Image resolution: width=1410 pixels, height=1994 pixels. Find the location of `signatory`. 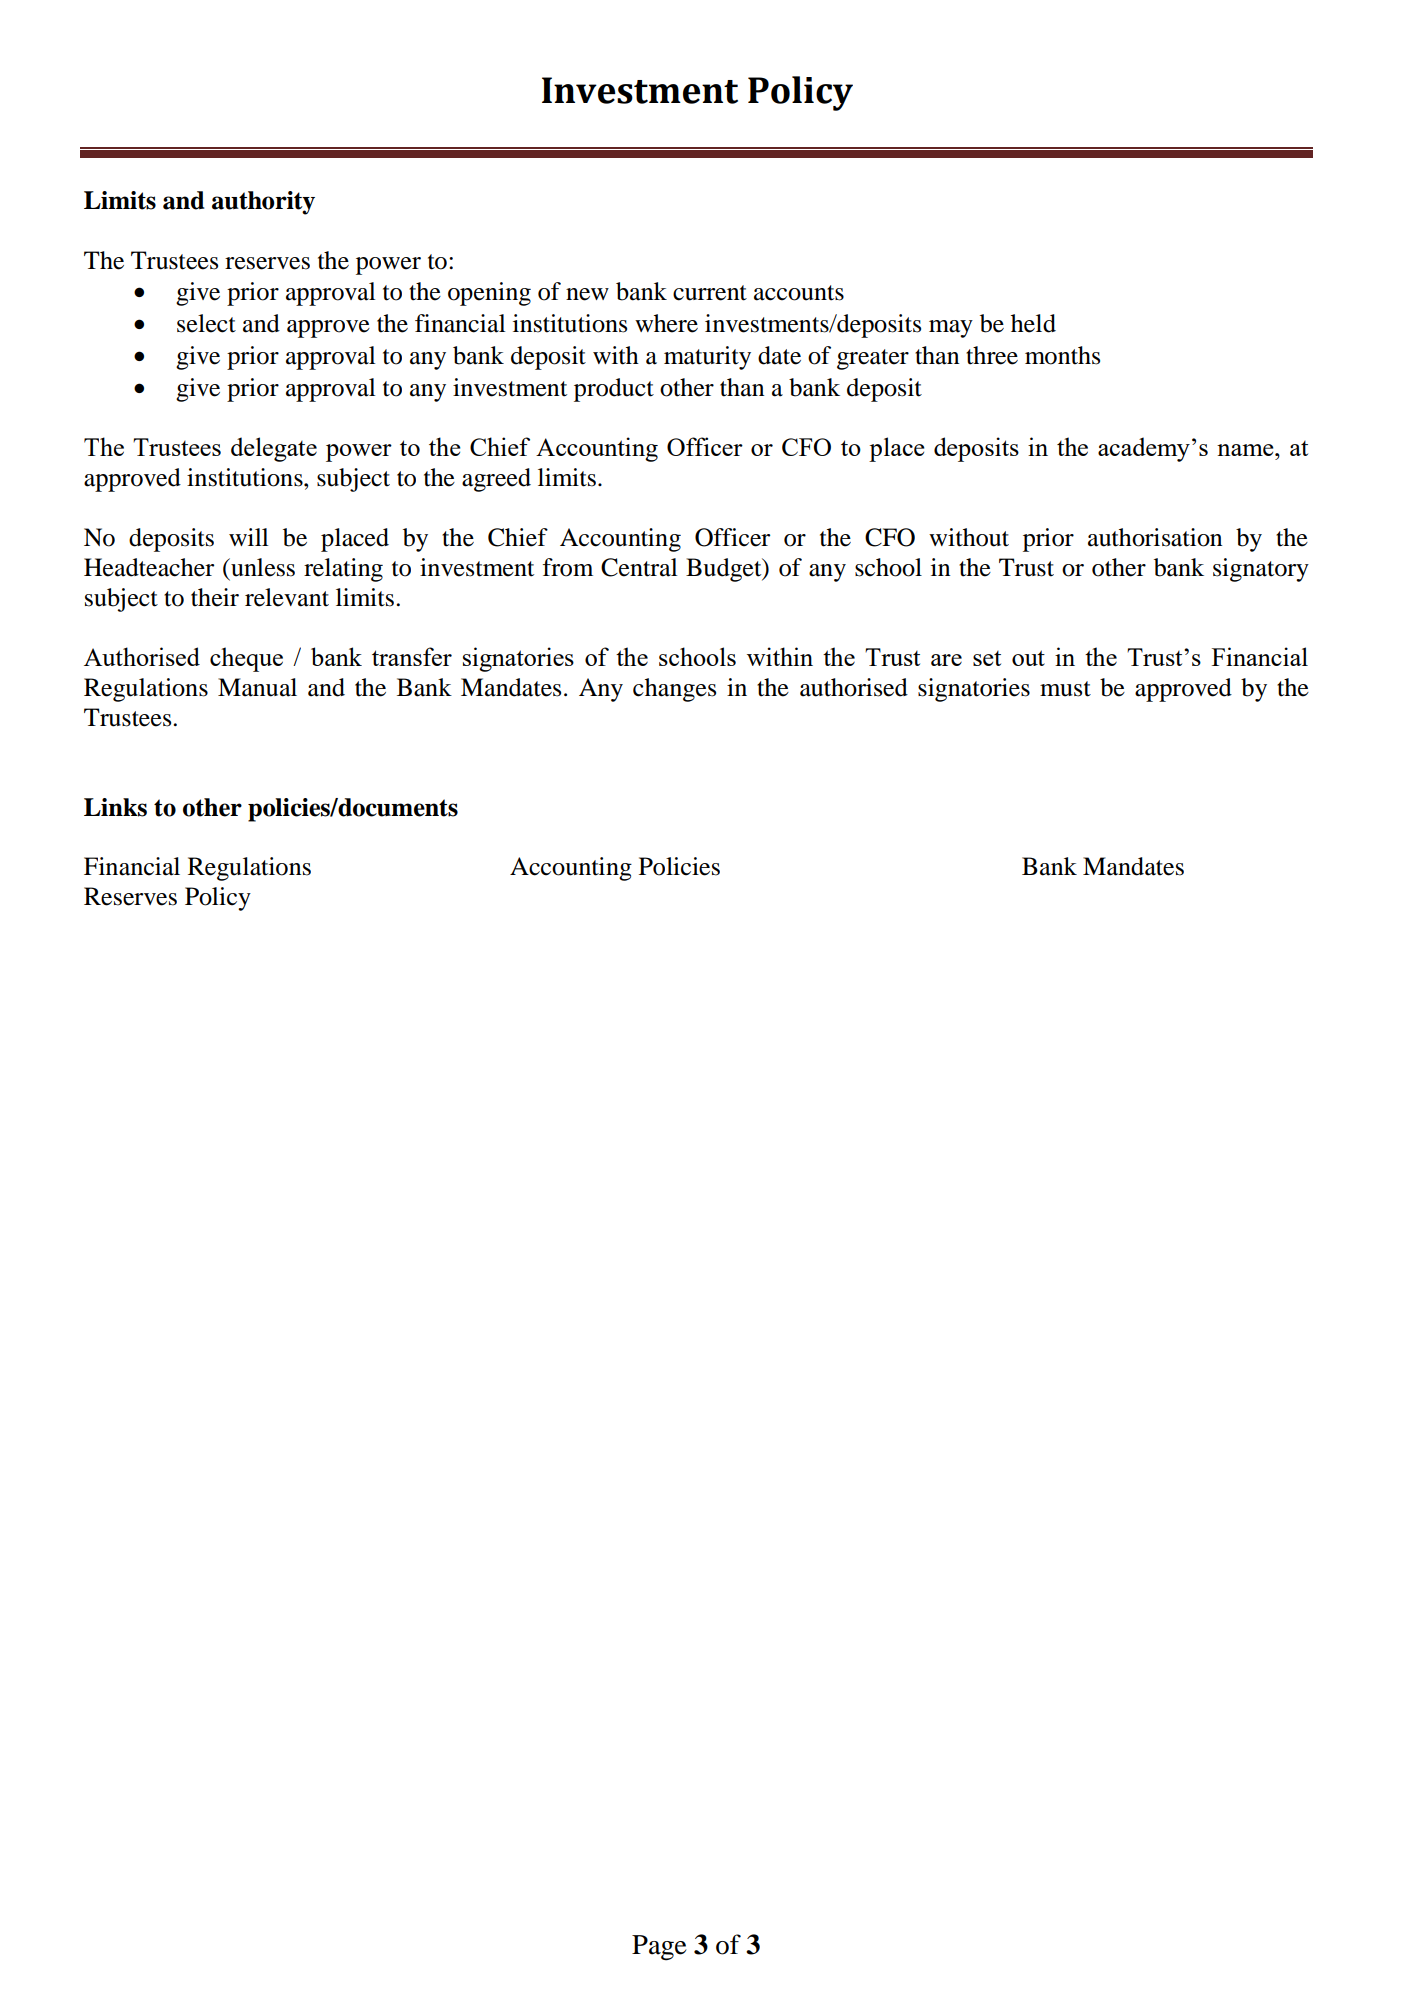

signatory is located at coordinates (1261, 570).
